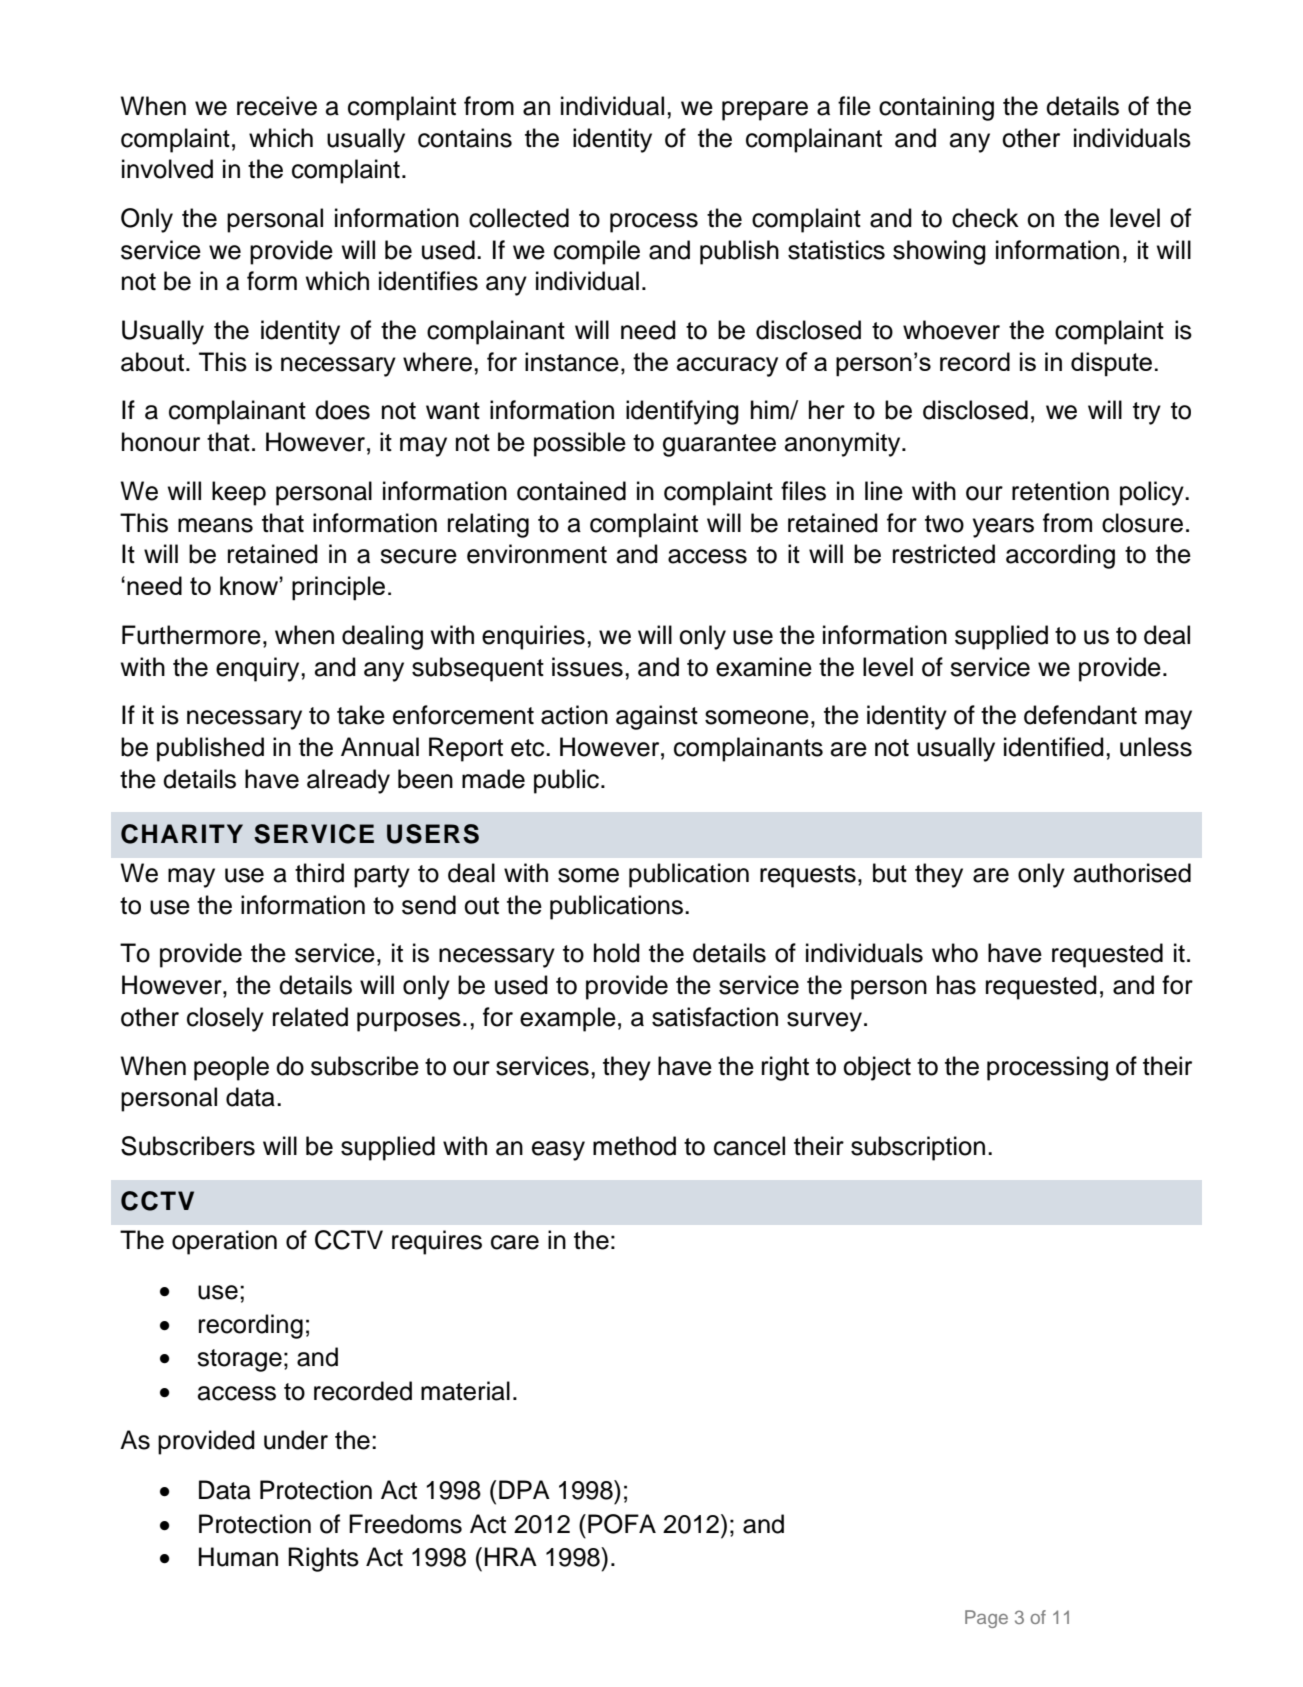 The height and width of the image is (1687, 1303). Describe the element at coordinates (277, 106) in the image. I see `receive` at that location.
